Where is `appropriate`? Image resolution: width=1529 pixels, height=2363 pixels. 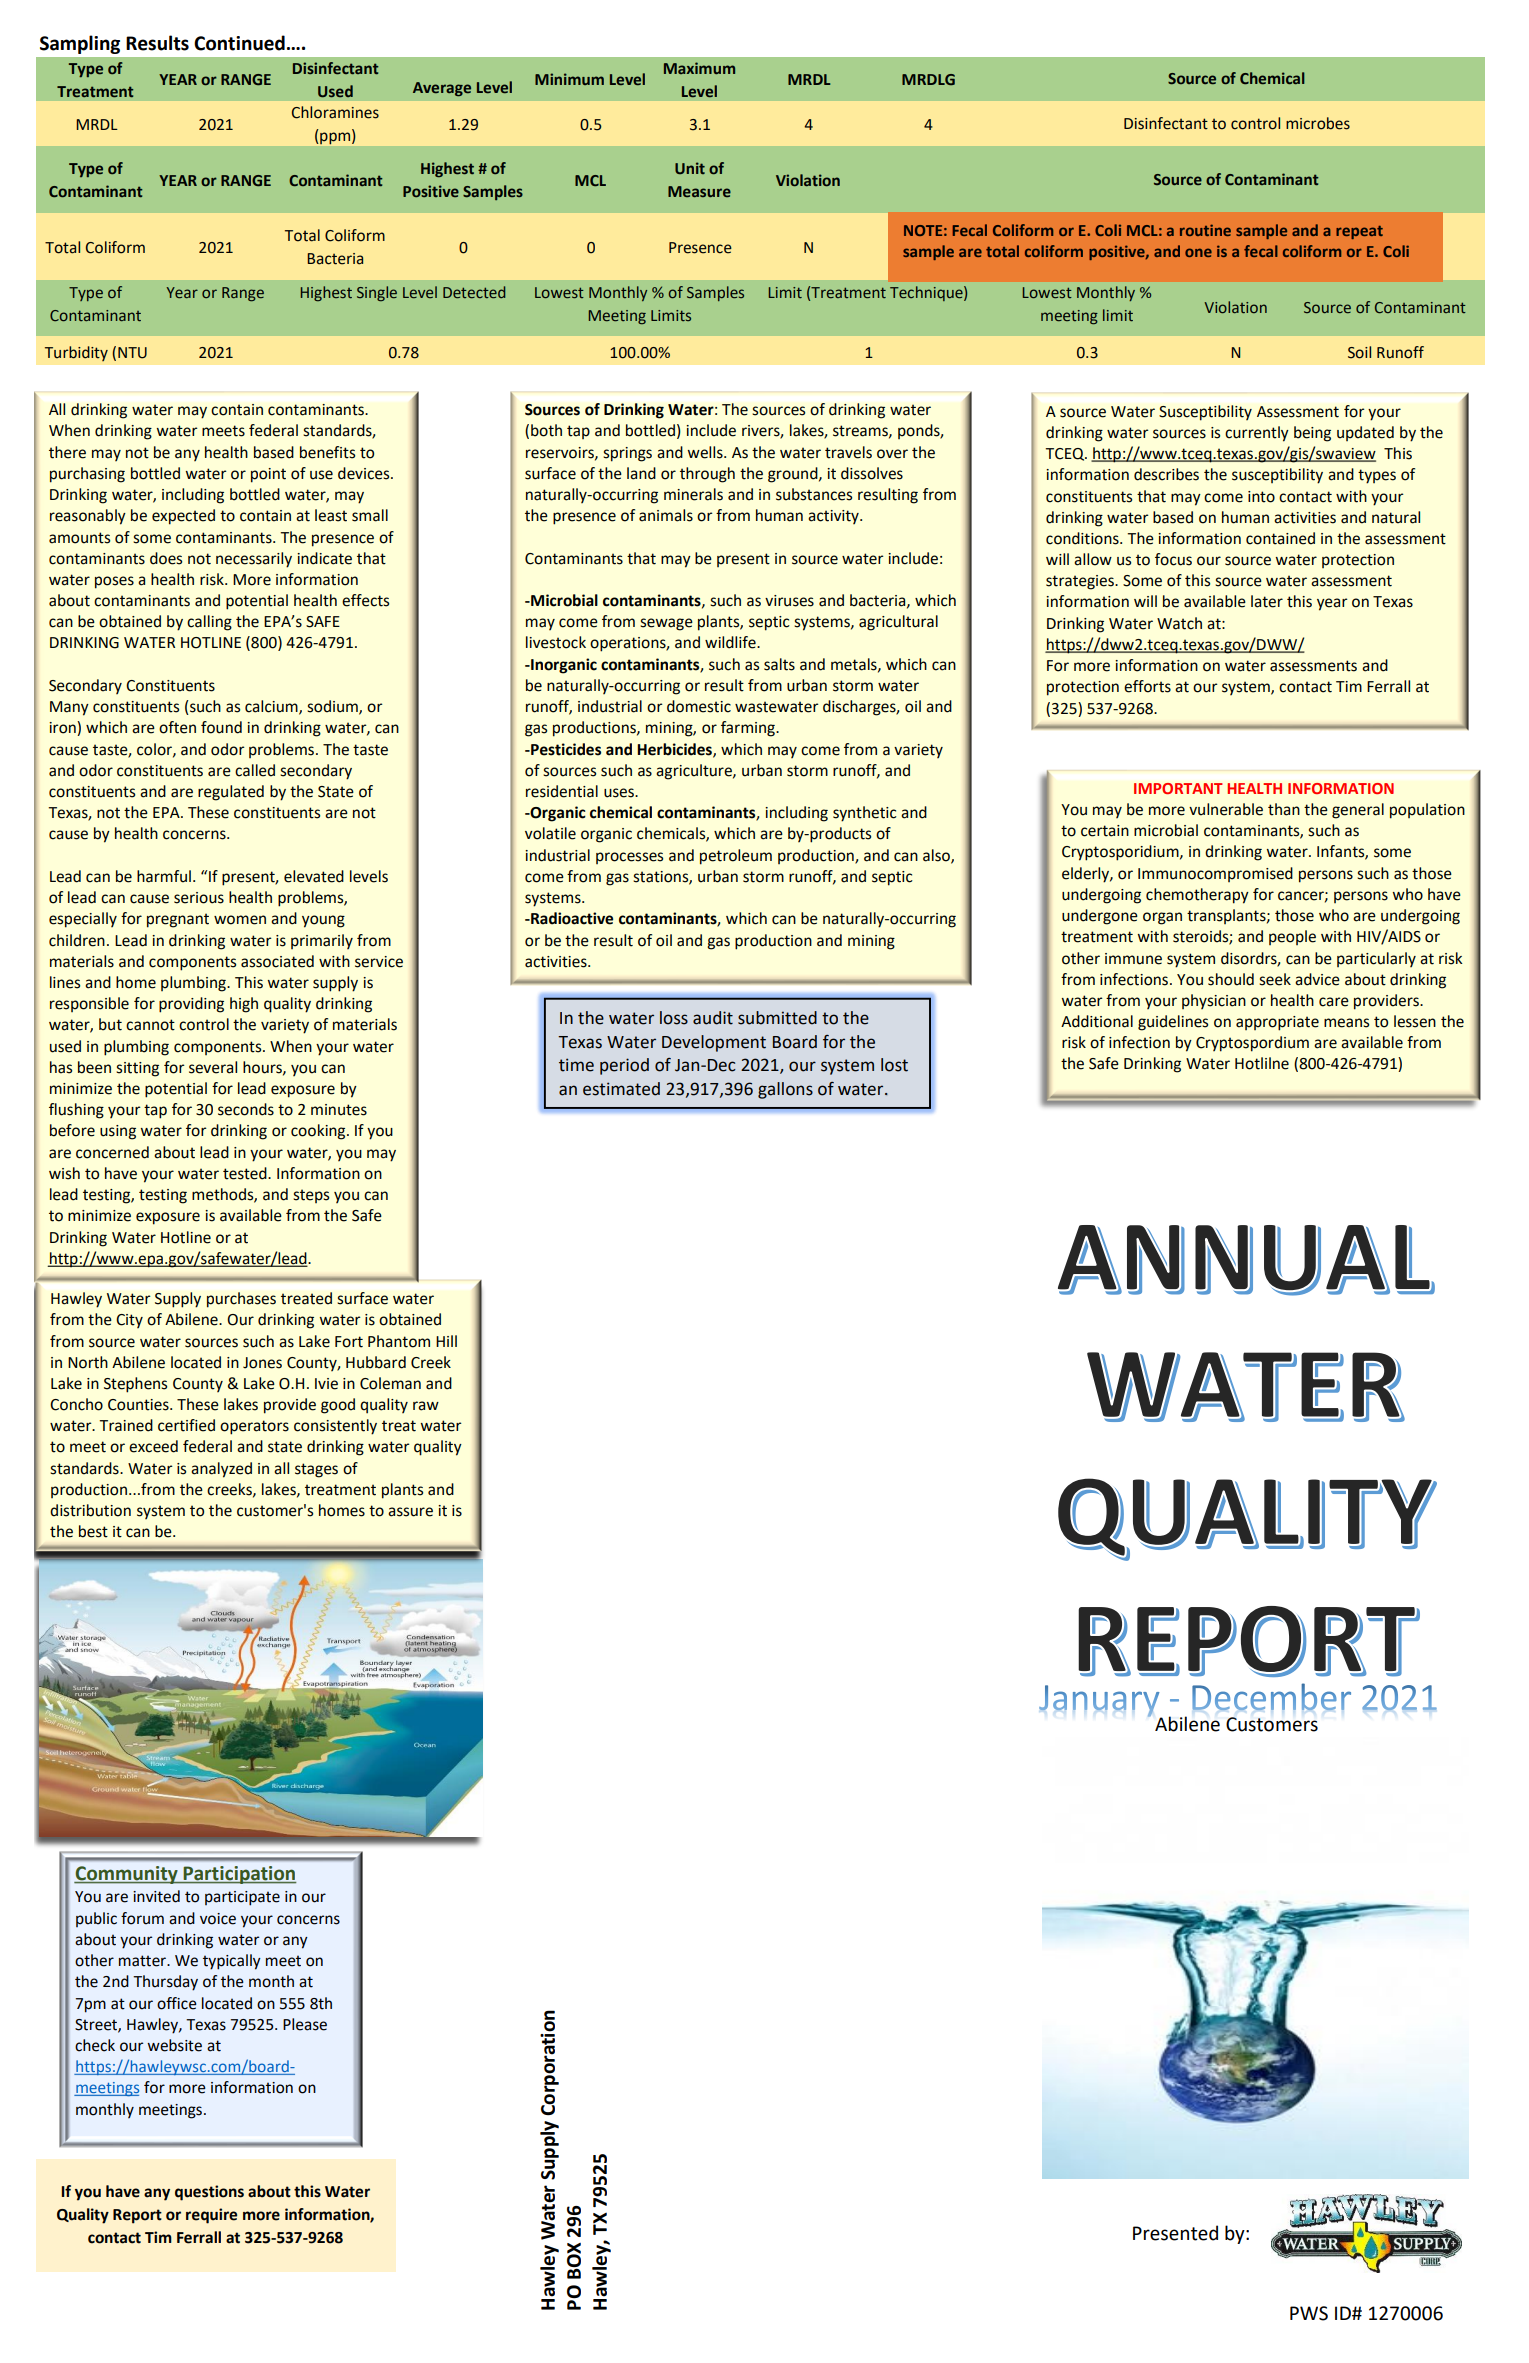 appropriate is located at coordinates (1277, 1023).
